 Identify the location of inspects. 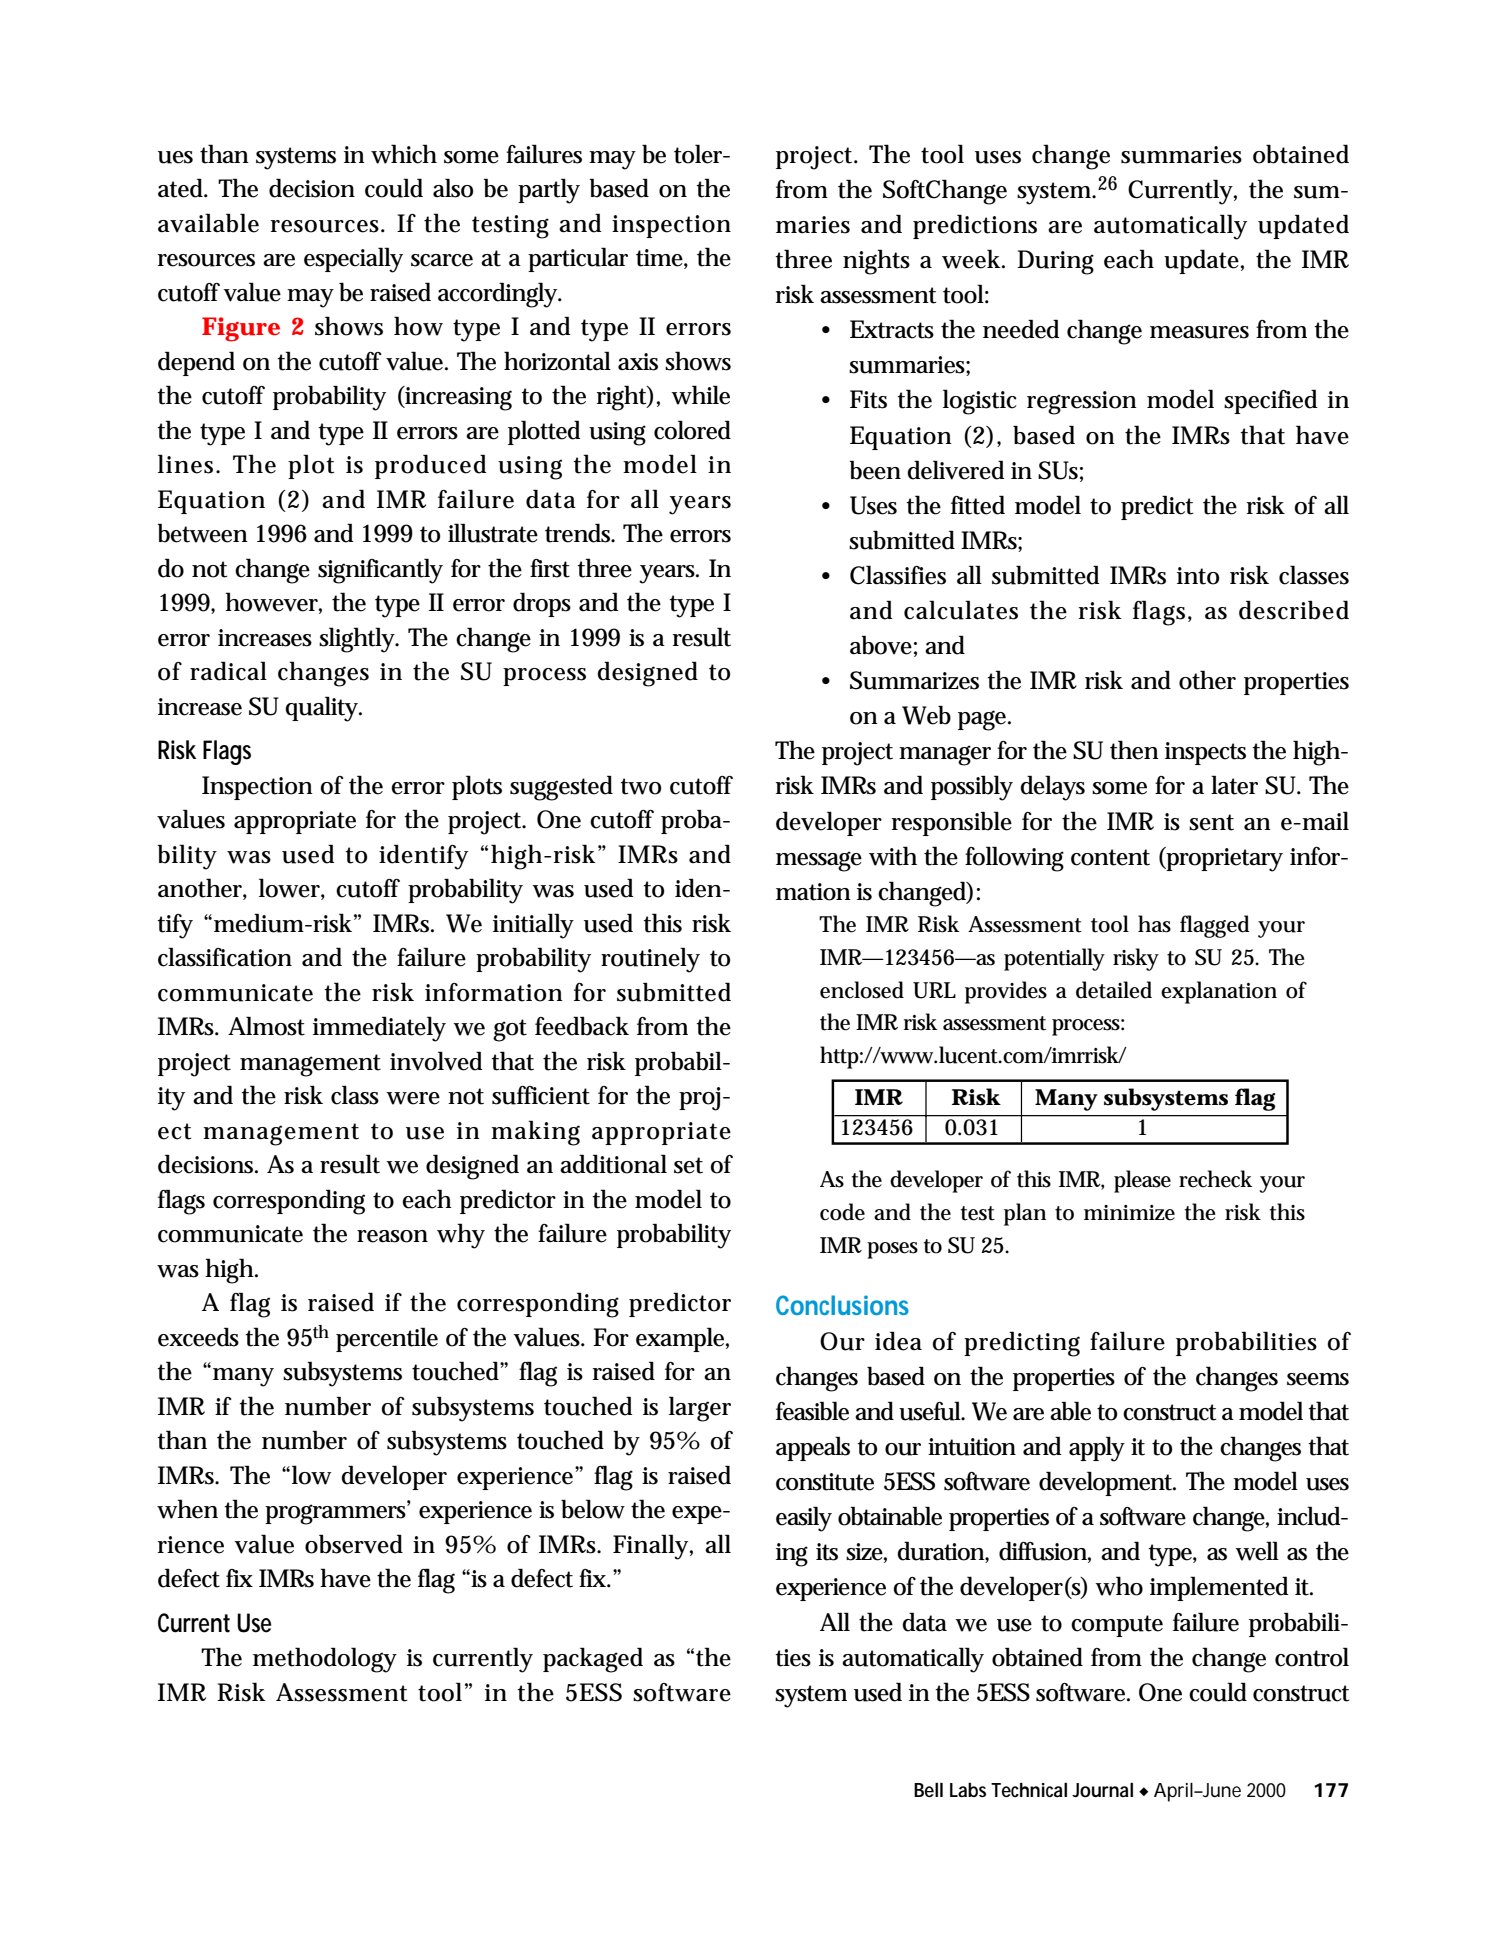
(1205, 753).
